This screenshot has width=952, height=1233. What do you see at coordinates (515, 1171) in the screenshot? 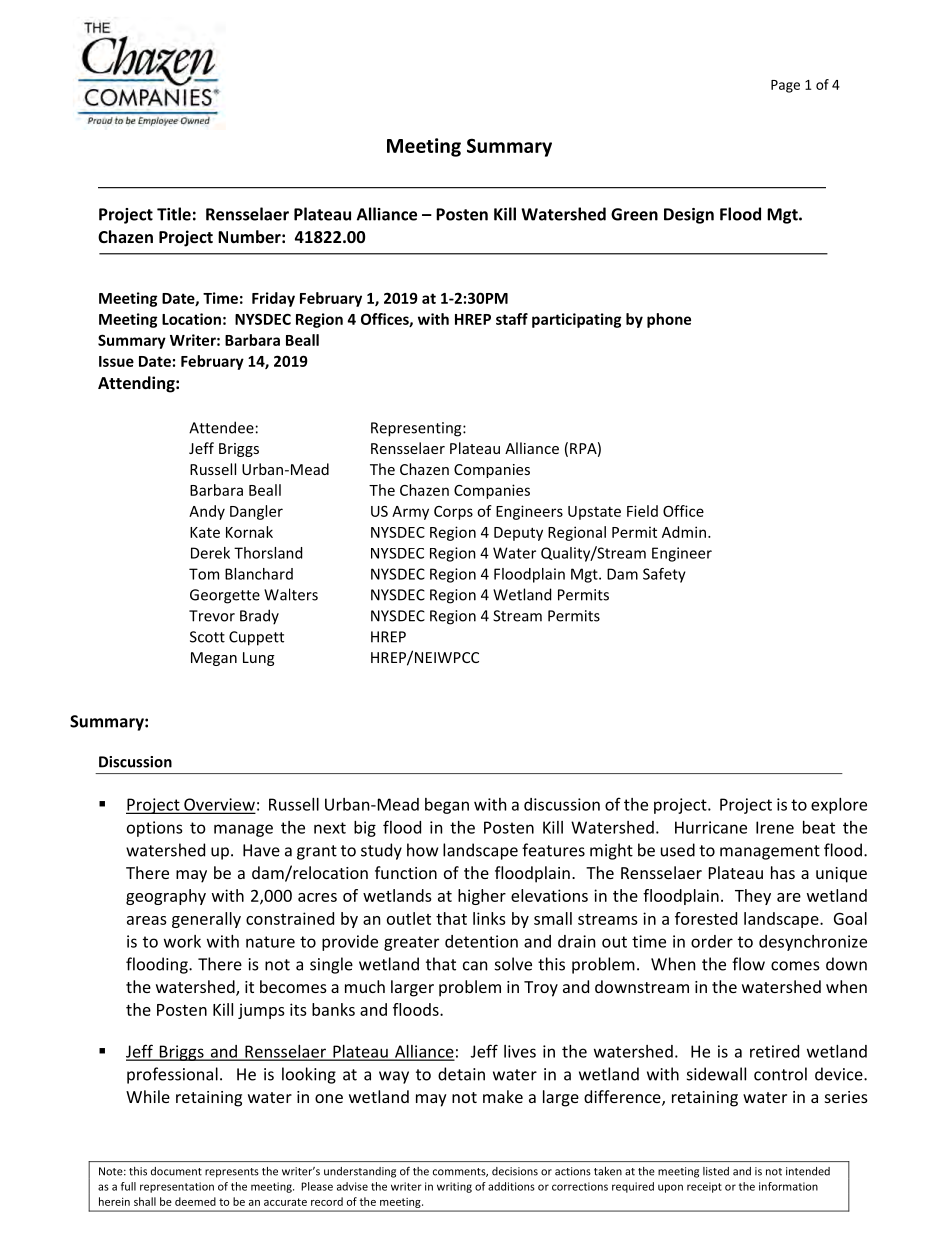
I see `decisions` at bounding box center [515, 1171].
